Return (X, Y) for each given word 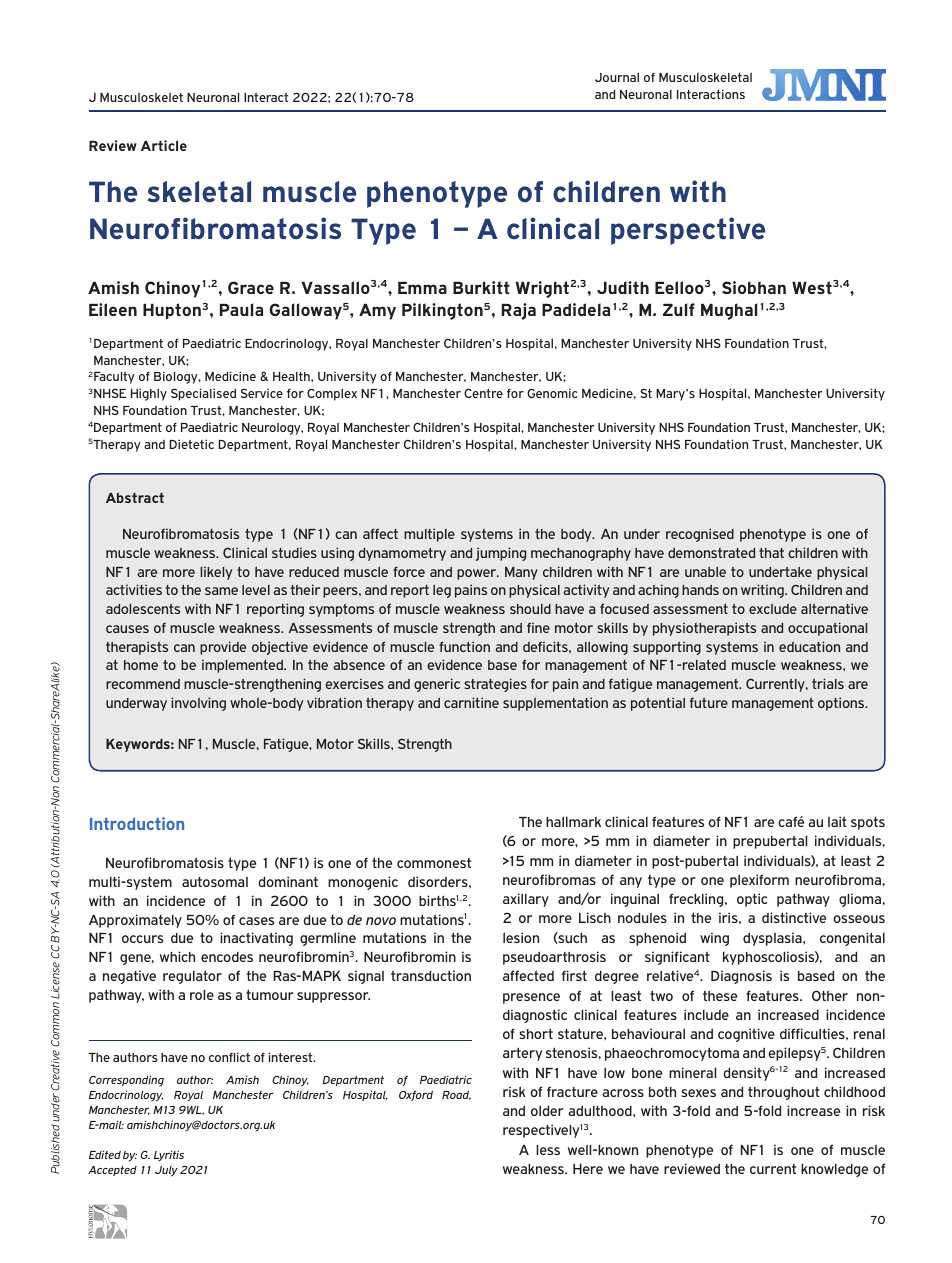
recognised (700, 535)
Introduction (137, 823)
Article (164, 145)
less (548, 1150)
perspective (688, 231)
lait (837, 821)
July (166, 1171)
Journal (617, 77)
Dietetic (191, 444)
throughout (784, 1093)
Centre (483, 393)
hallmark (573, 821)
